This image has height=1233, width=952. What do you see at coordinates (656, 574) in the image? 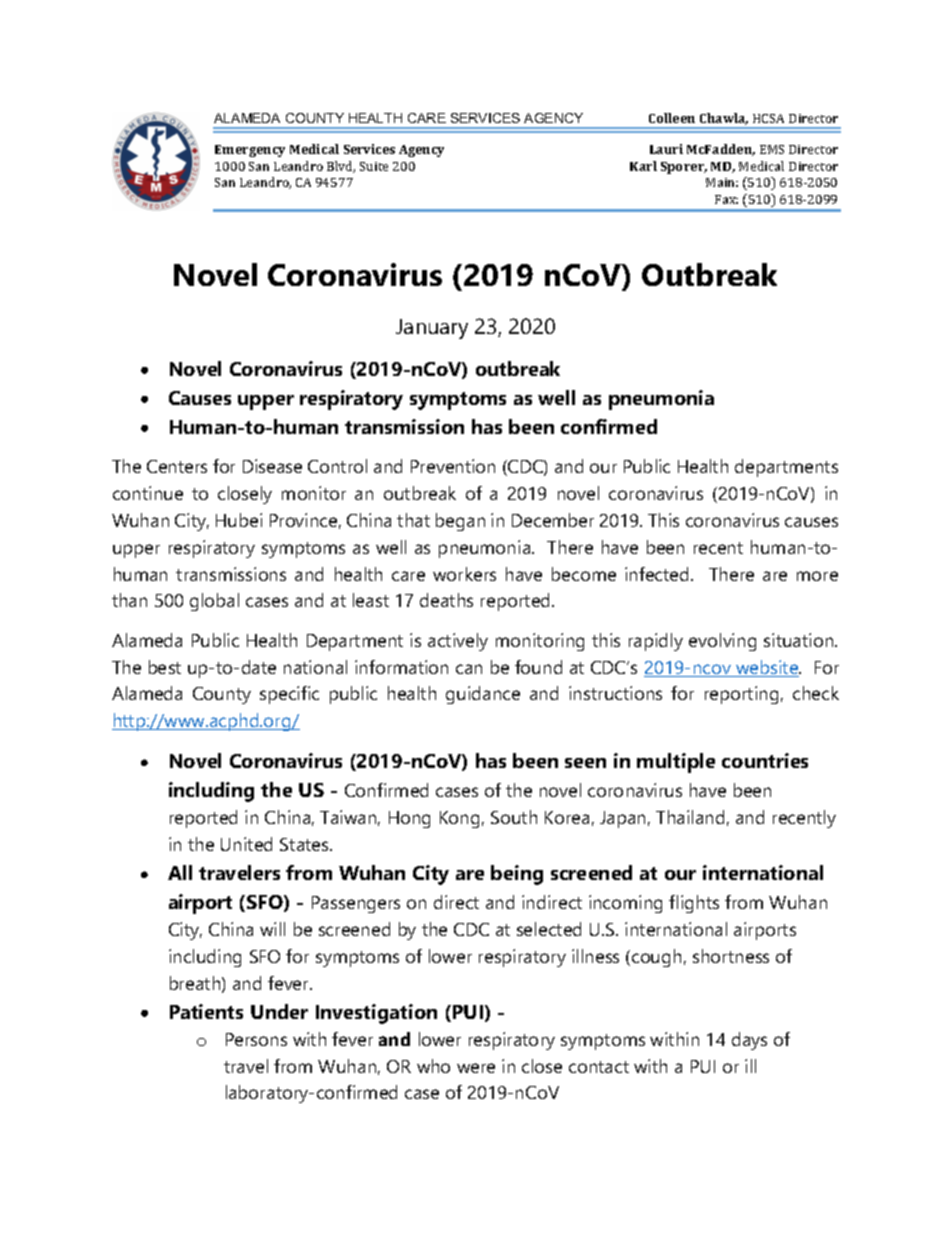
I see `infected` at bounding box center [656, 574].
